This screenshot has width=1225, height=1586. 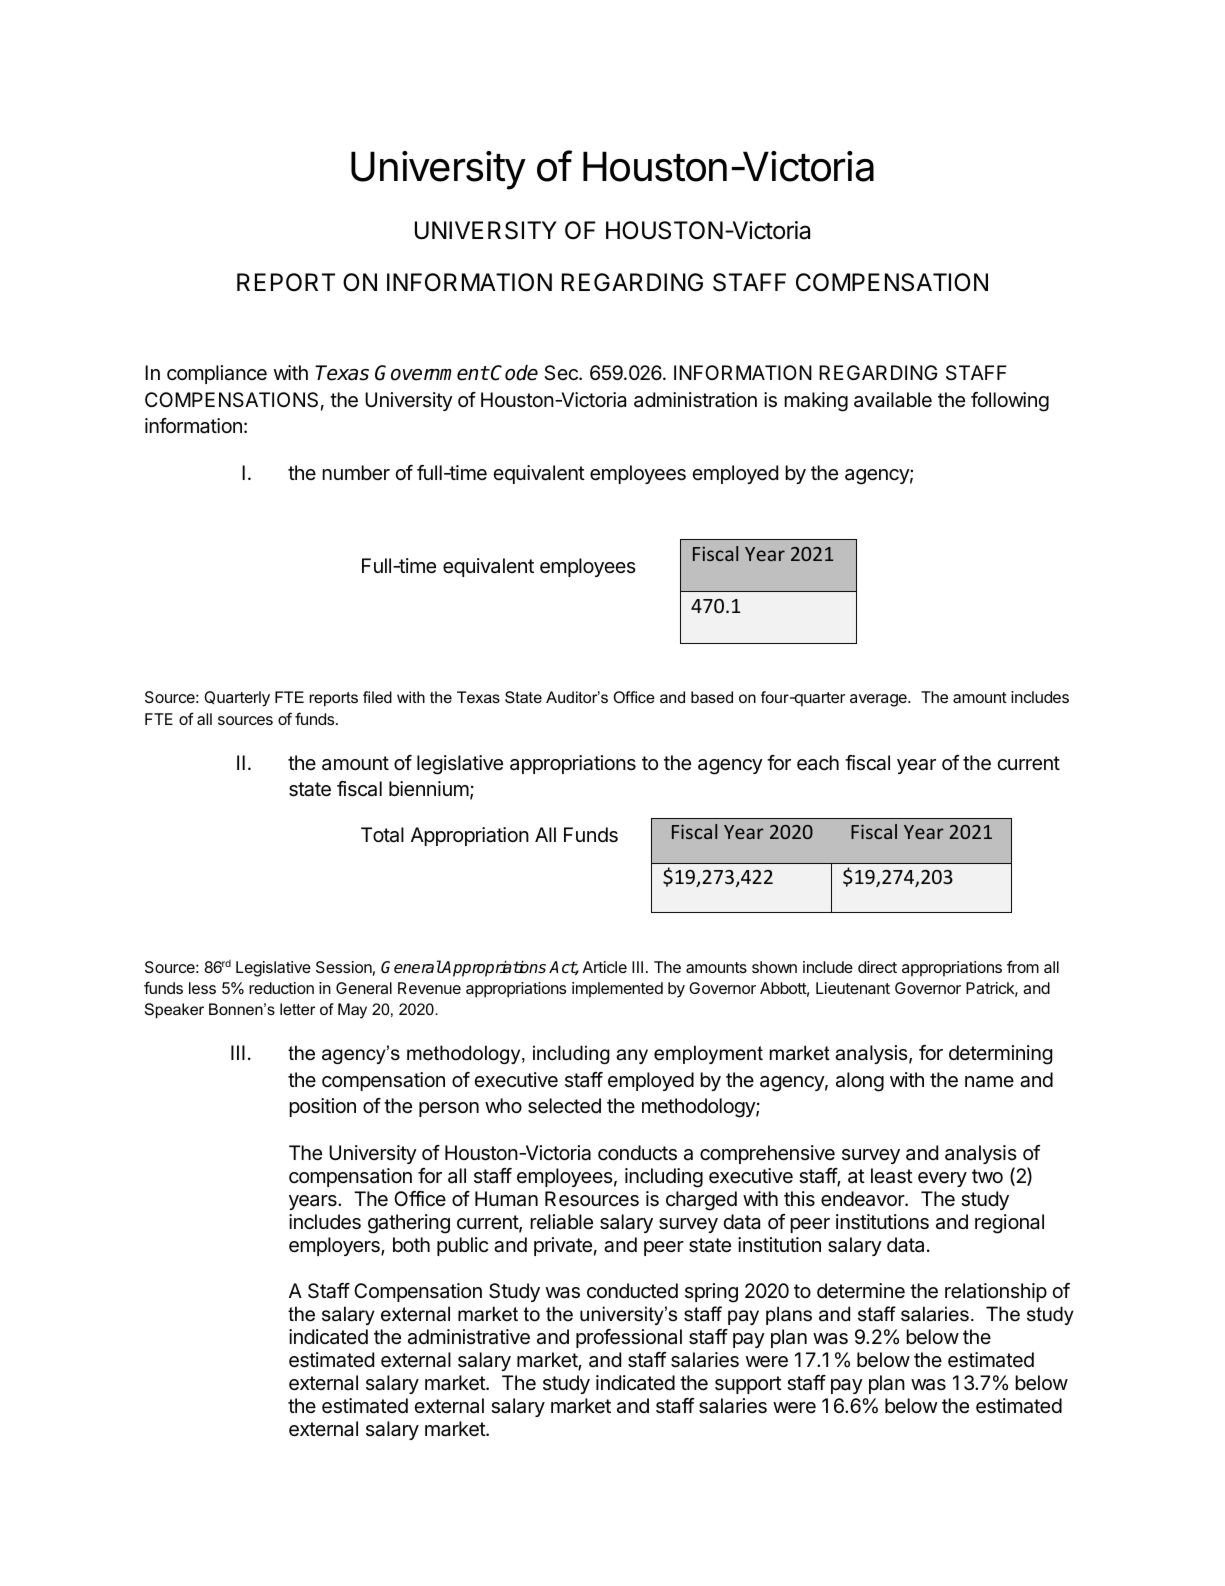 I want to click on Lieutenant, so click(x=853, y=988).
